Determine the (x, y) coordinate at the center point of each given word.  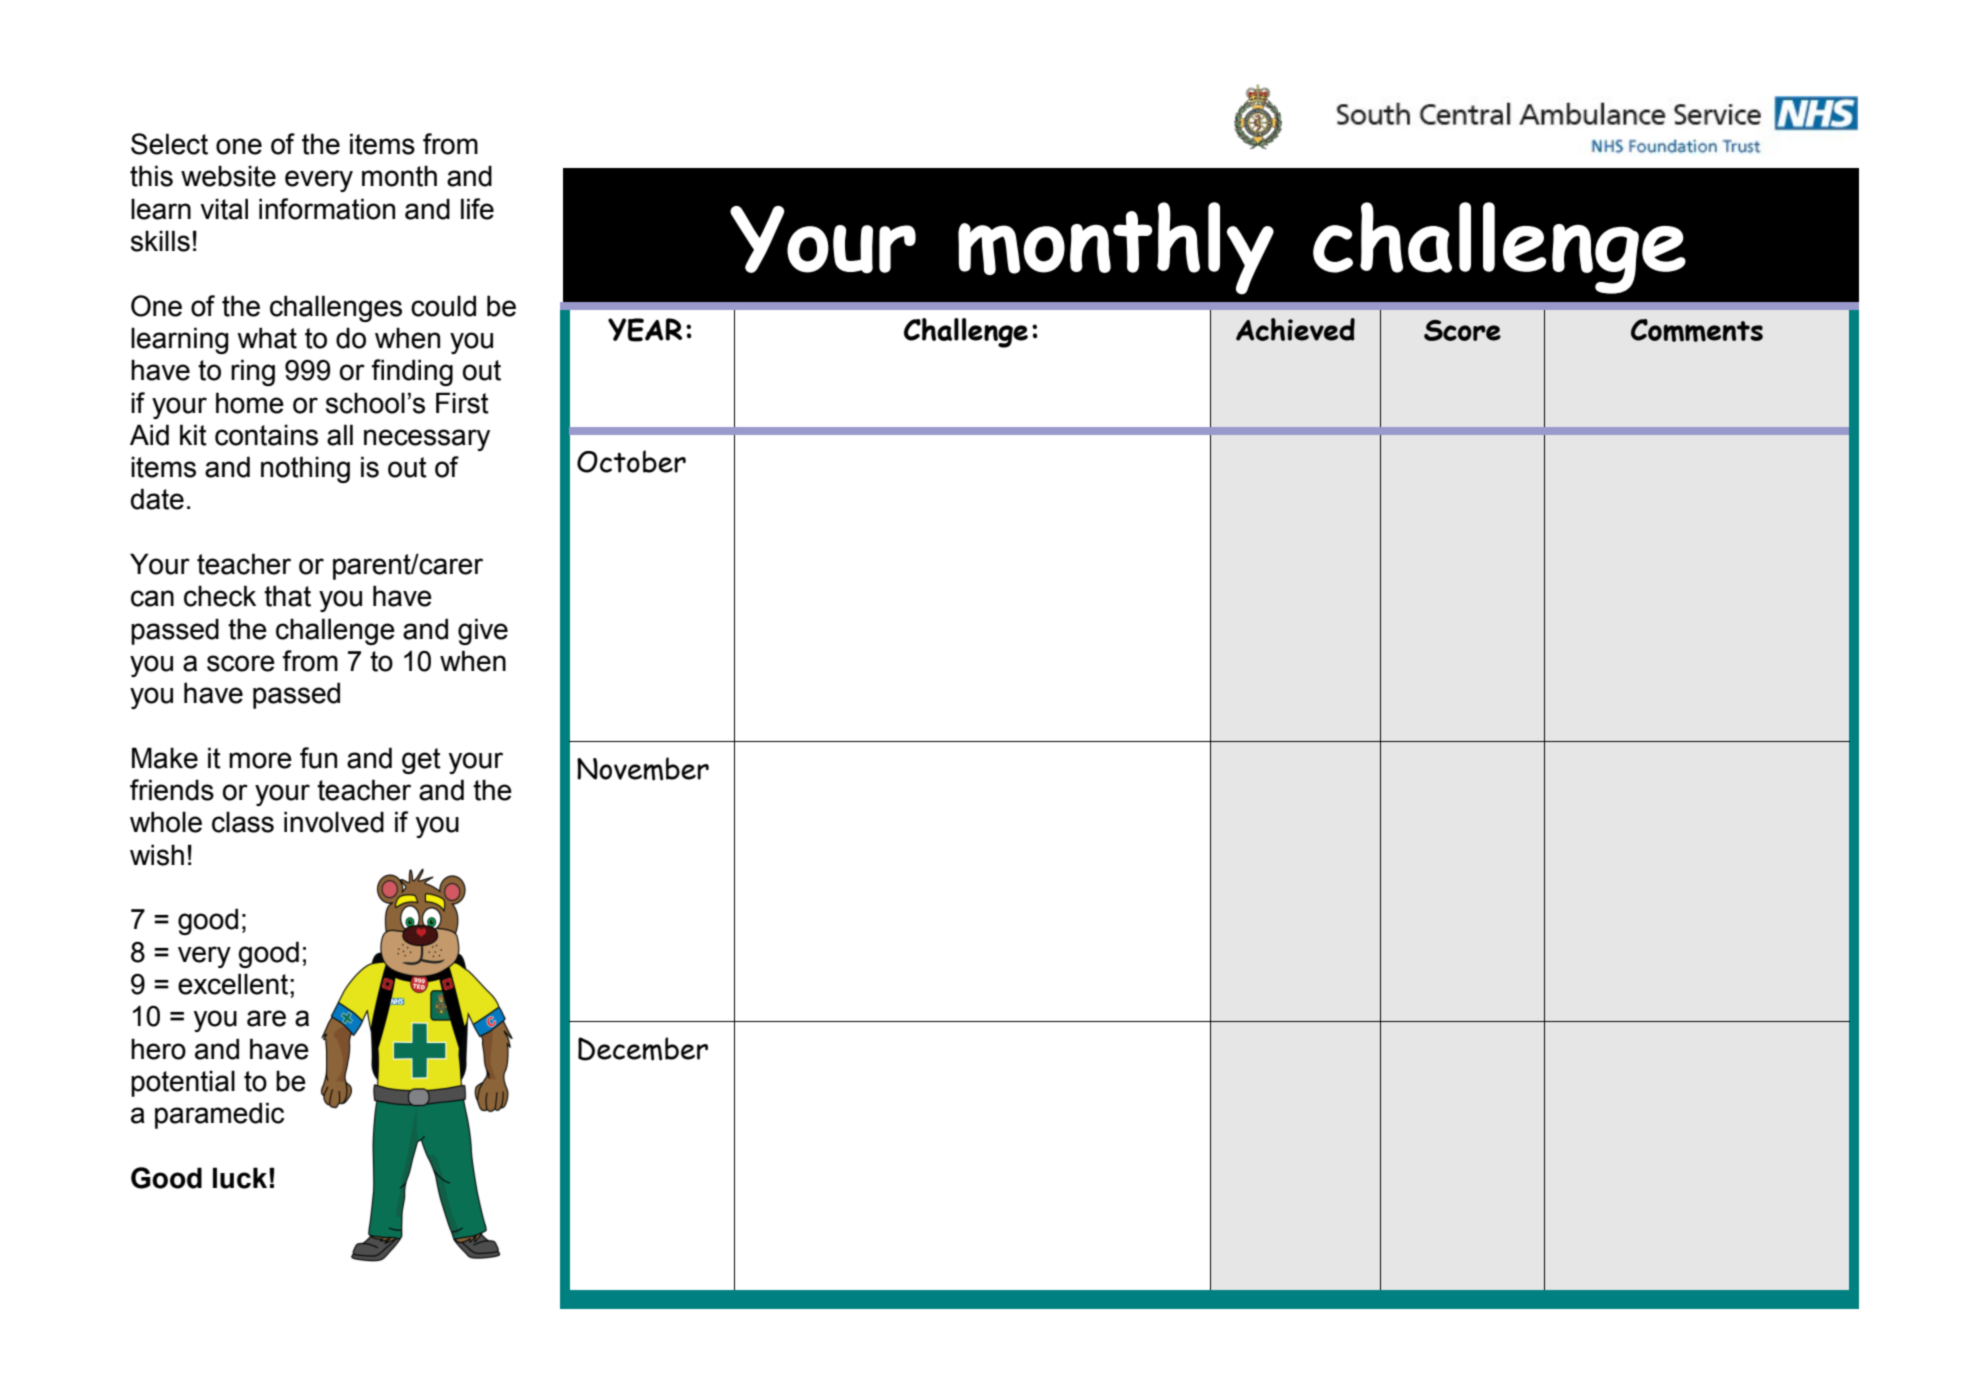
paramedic (219, 1115)
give (483, 631)
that (287, 596)
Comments (1697, 330)
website (228, 176)
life (477, 209)
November (643, 769)
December (643, 1049)
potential (183, 1083)
